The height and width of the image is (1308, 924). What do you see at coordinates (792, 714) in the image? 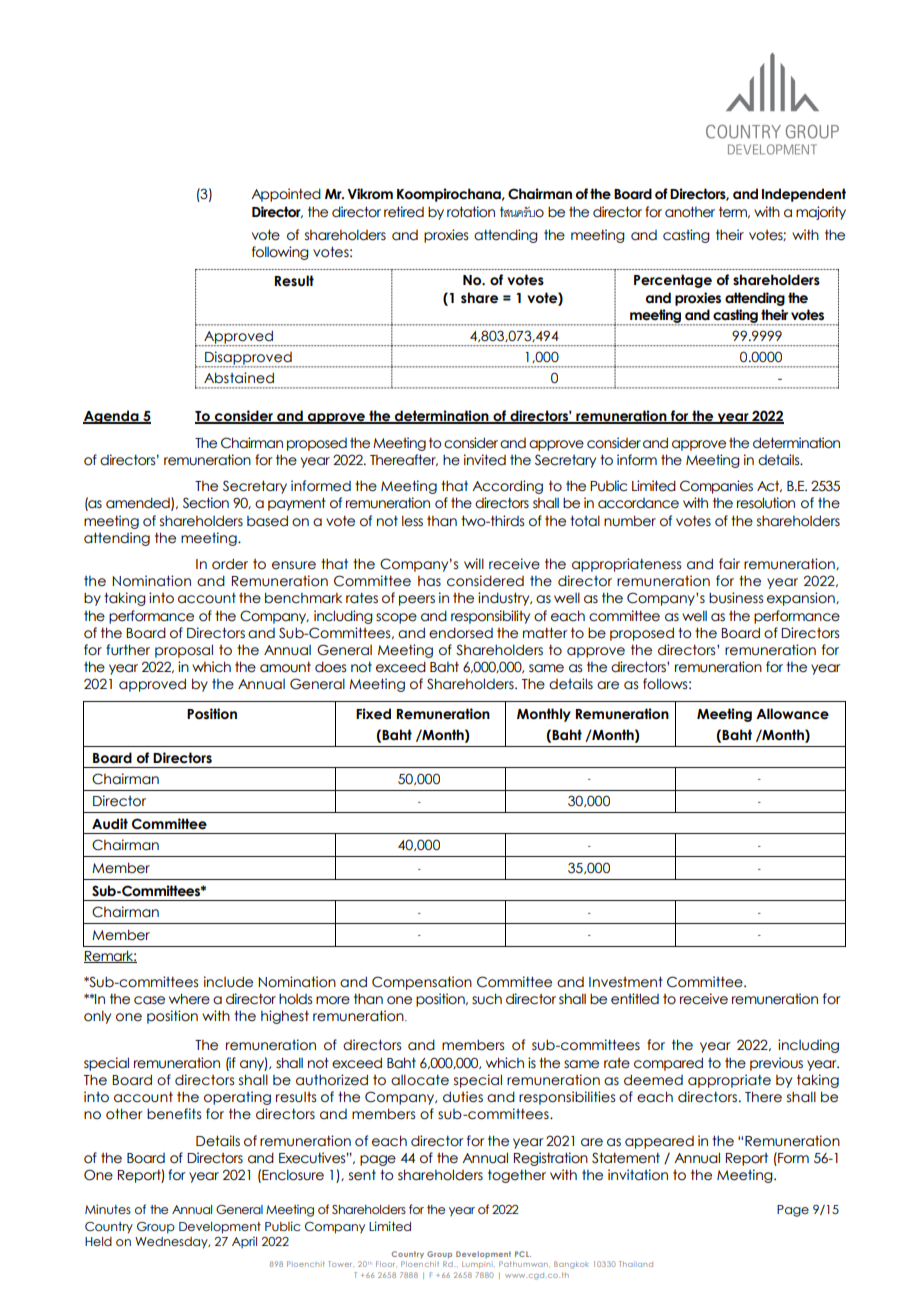
I see `Allowance` at bounding box center [792, 714].
